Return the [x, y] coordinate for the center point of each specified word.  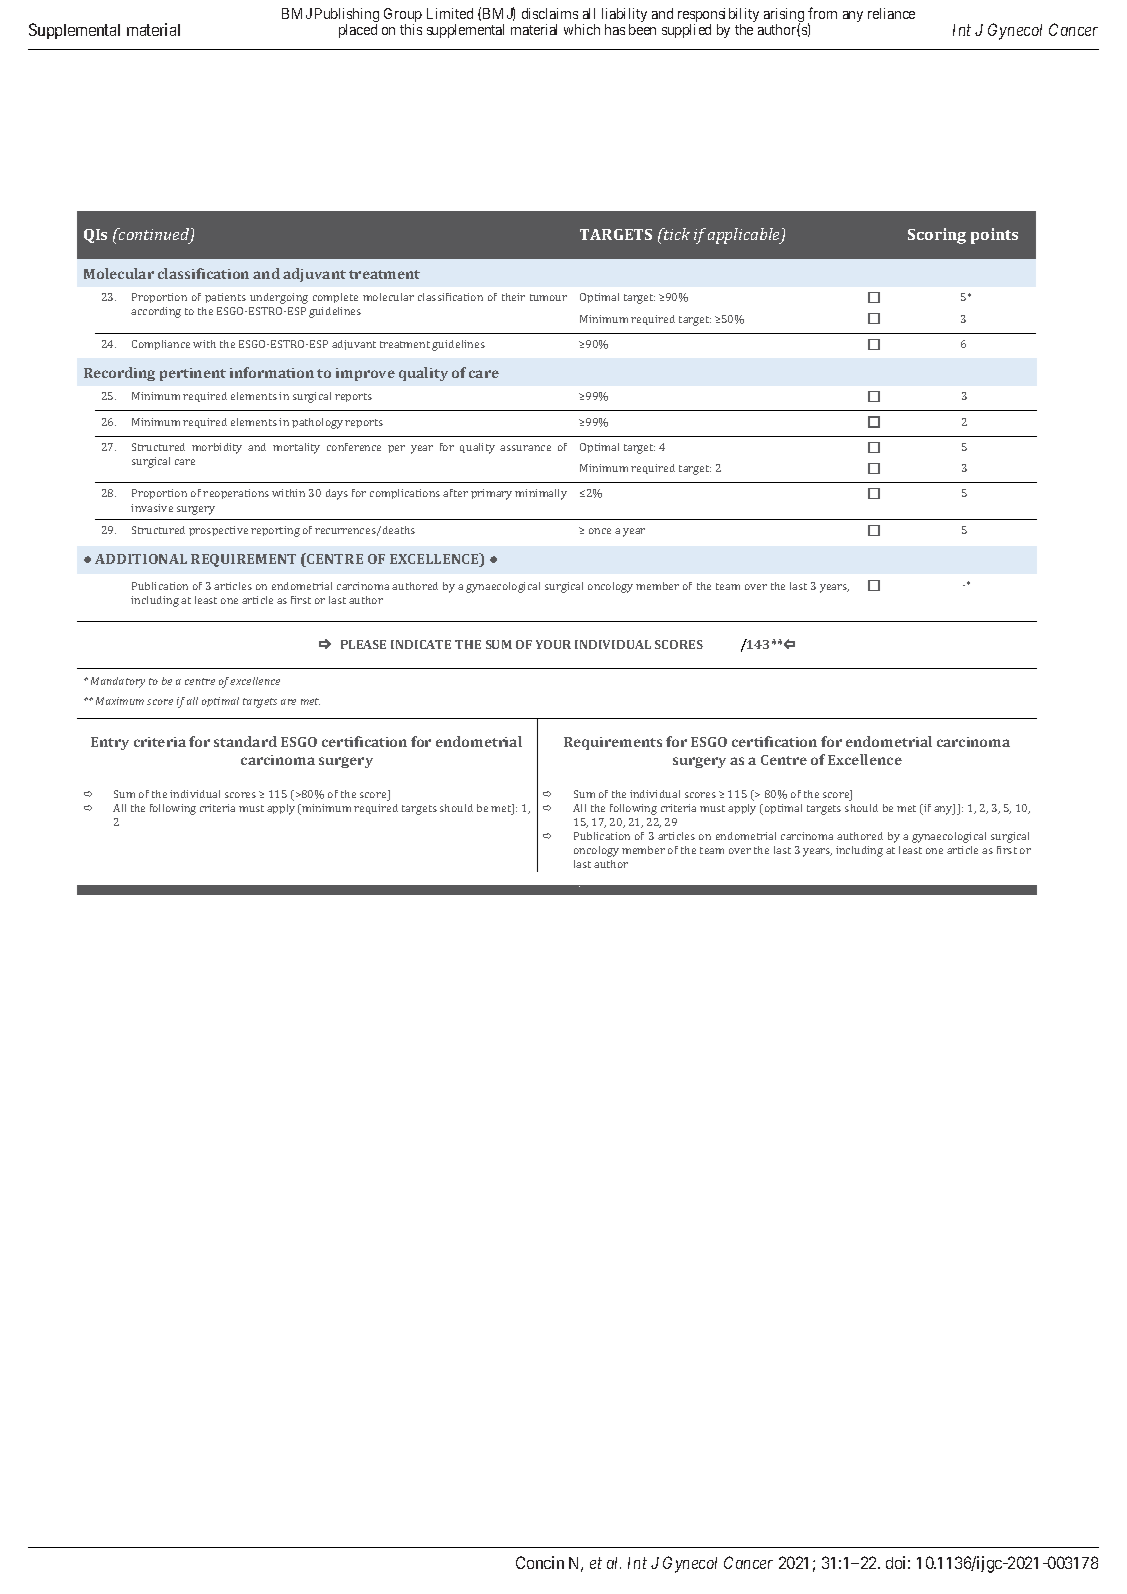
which [582, 29]
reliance [891, 13]
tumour [548, 297]
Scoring [937, 236]
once [600, 531]
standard [245, 741]
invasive [152, 508]
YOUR [553, 644]
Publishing [347, 16]
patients [225, 298]
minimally [541, 494]
